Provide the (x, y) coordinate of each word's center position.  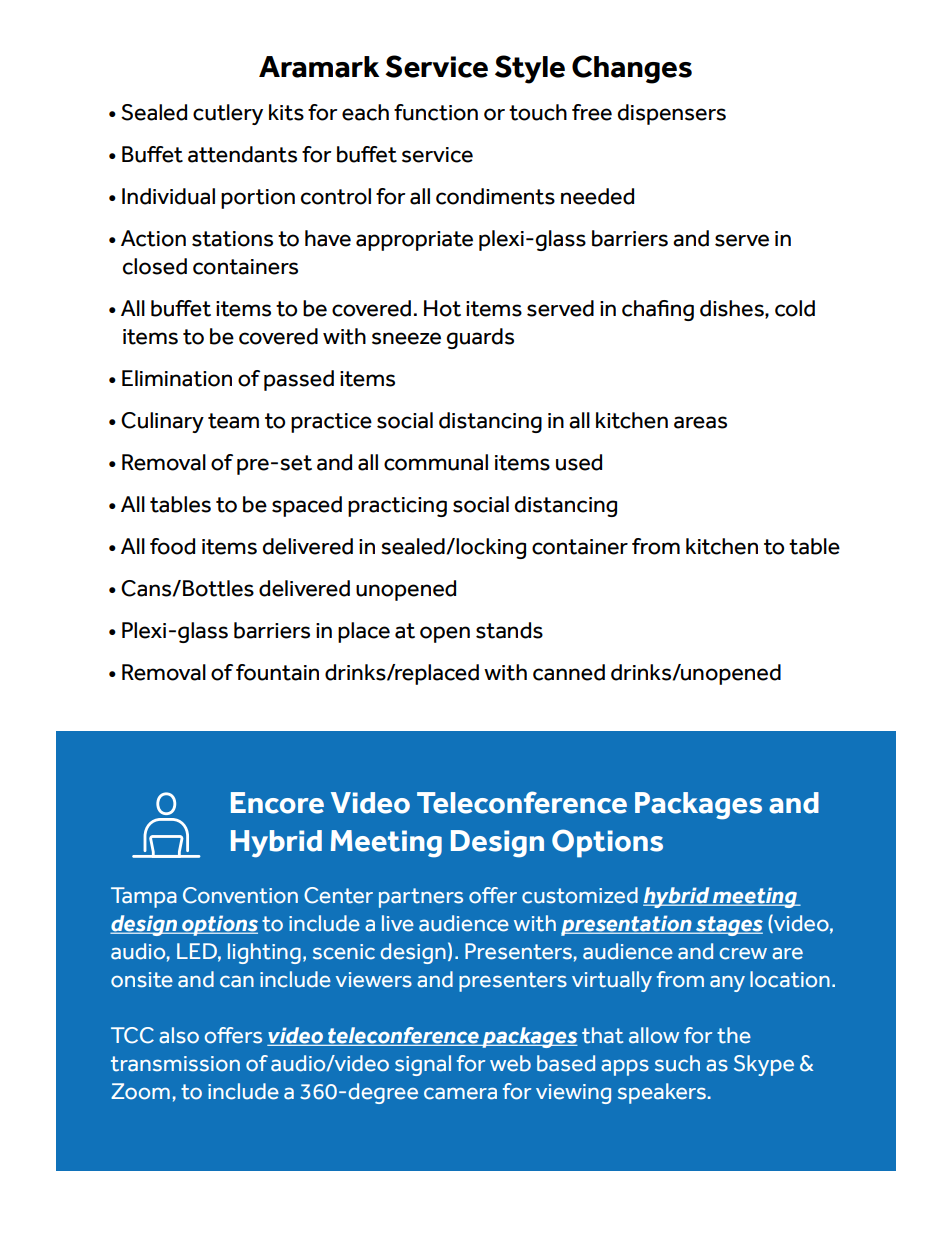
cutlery (228, 114)
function (436, 112)
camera (460, 1094)
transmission (175, 1064)
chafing (658, 310)
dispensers (671, 114)
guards (480, 338)
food (172, 546)
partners (421, 898)
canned (569, 672)
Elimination (177, 378)
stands (509, 630)
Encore (277, 803)
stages (728, 926)
